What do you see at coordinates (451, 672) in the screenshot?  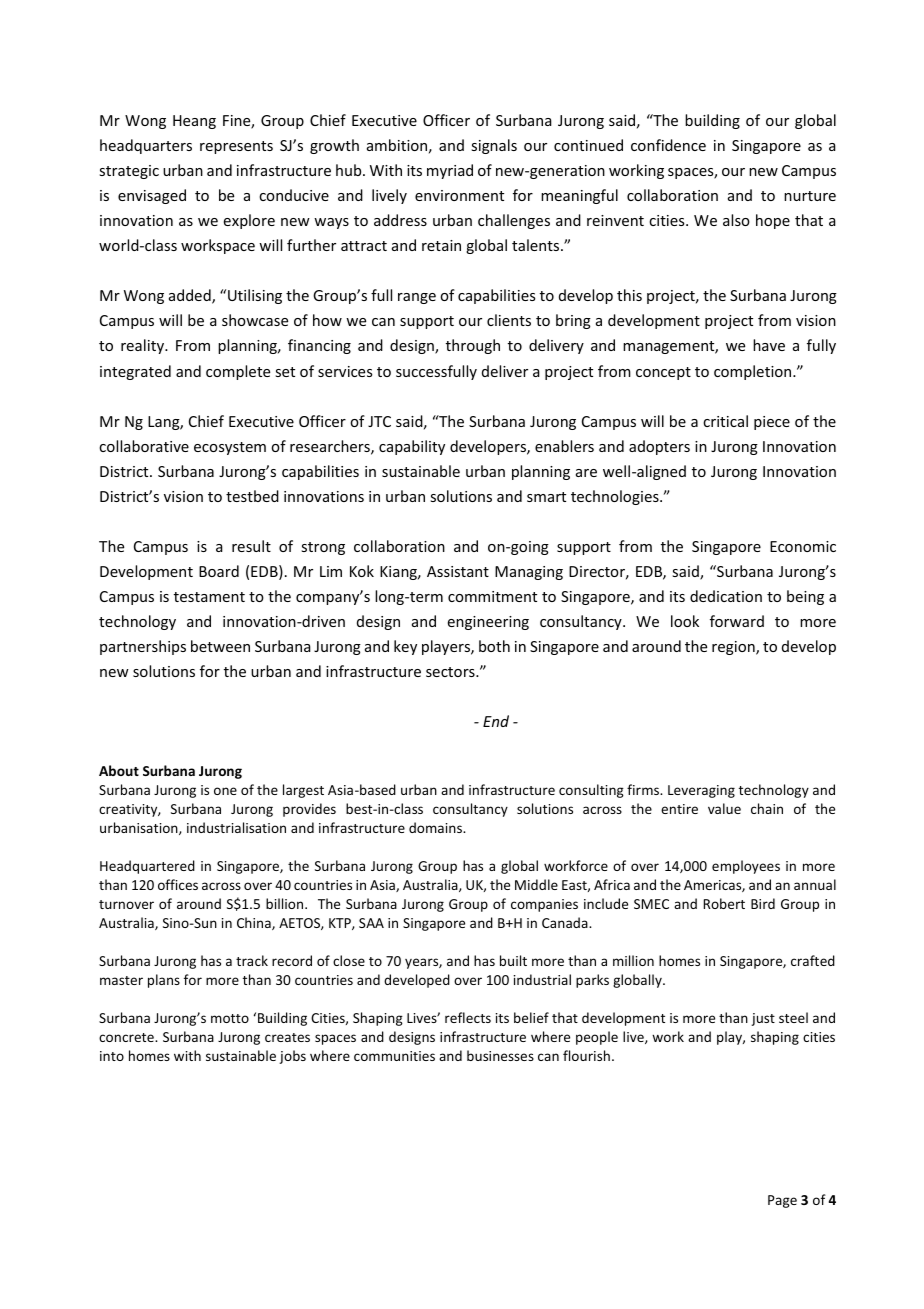 I see `sectors` at bounding box center [451, 672].
